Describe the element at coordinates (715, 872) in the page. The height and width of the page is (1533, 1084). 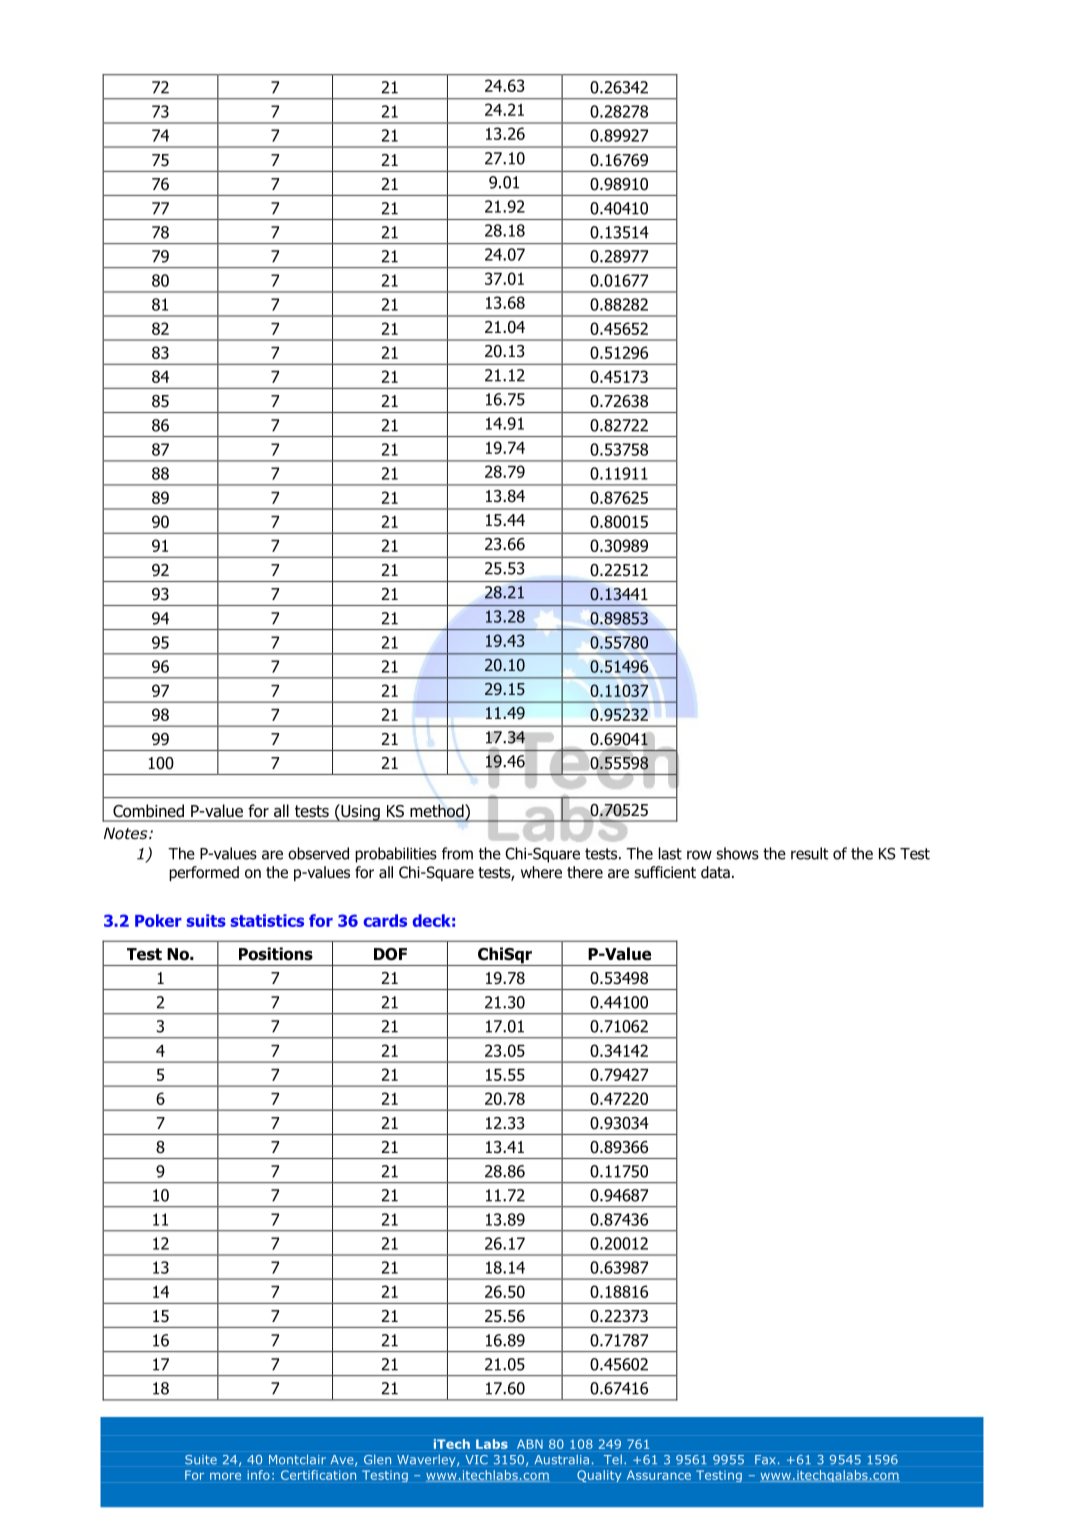
I see `data` at that location.
